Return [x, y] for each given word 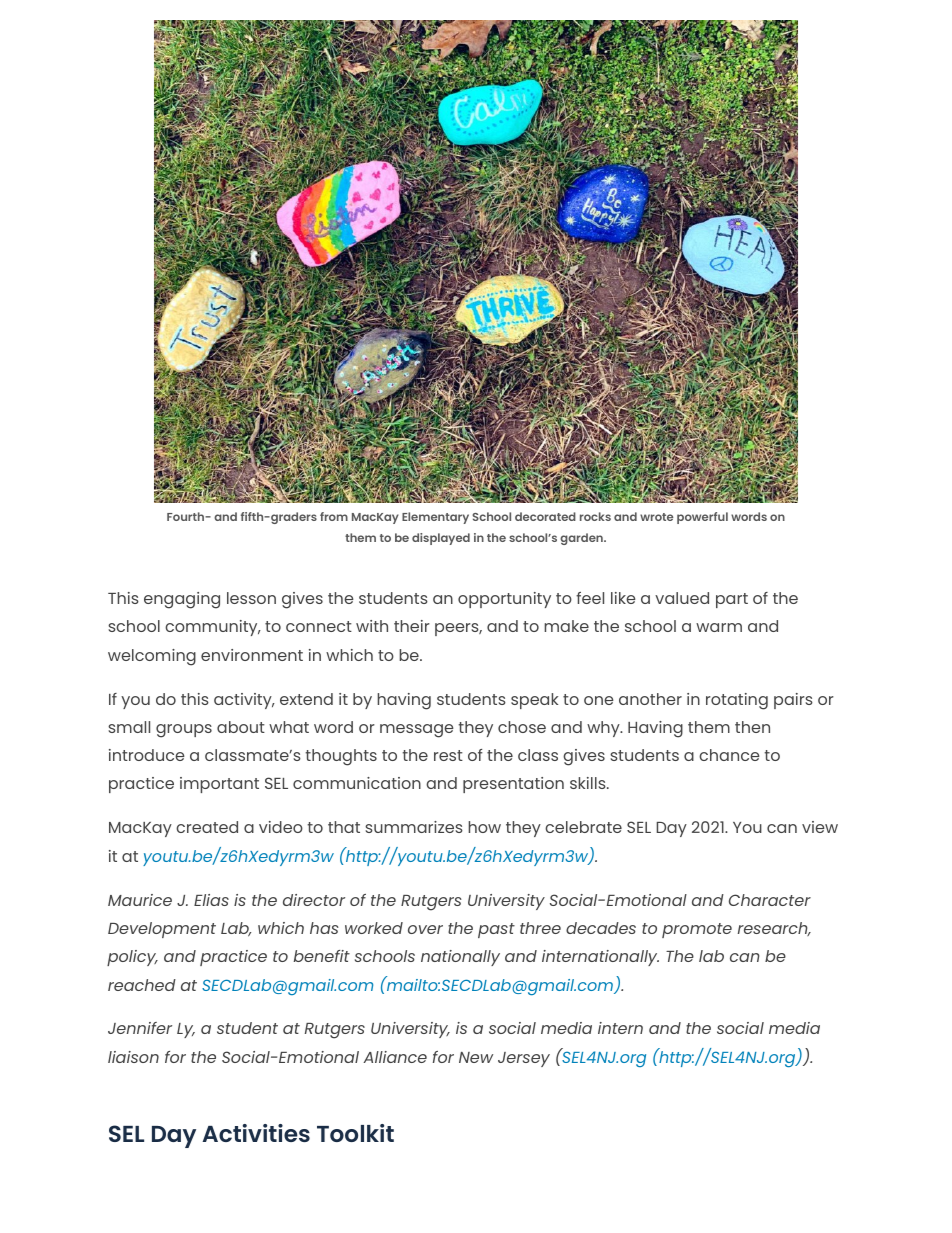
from [334, 516]
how [484, 827]
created [207, 827]
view [820, 827]
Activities [256, 1133]
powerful [702, 518]
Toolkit [355, 1133]
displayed [441, 539]
